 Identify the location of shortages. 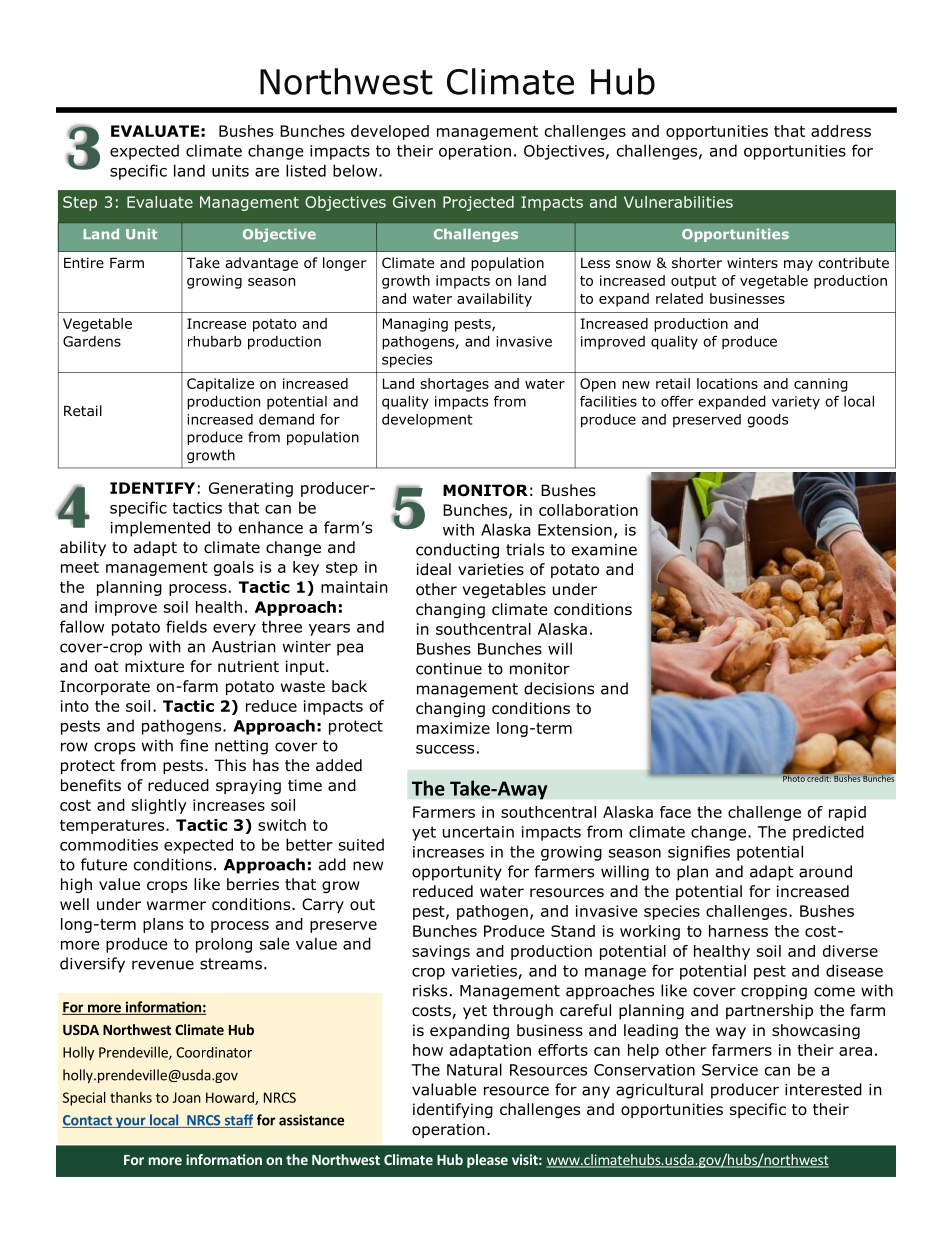
(454, 385).
